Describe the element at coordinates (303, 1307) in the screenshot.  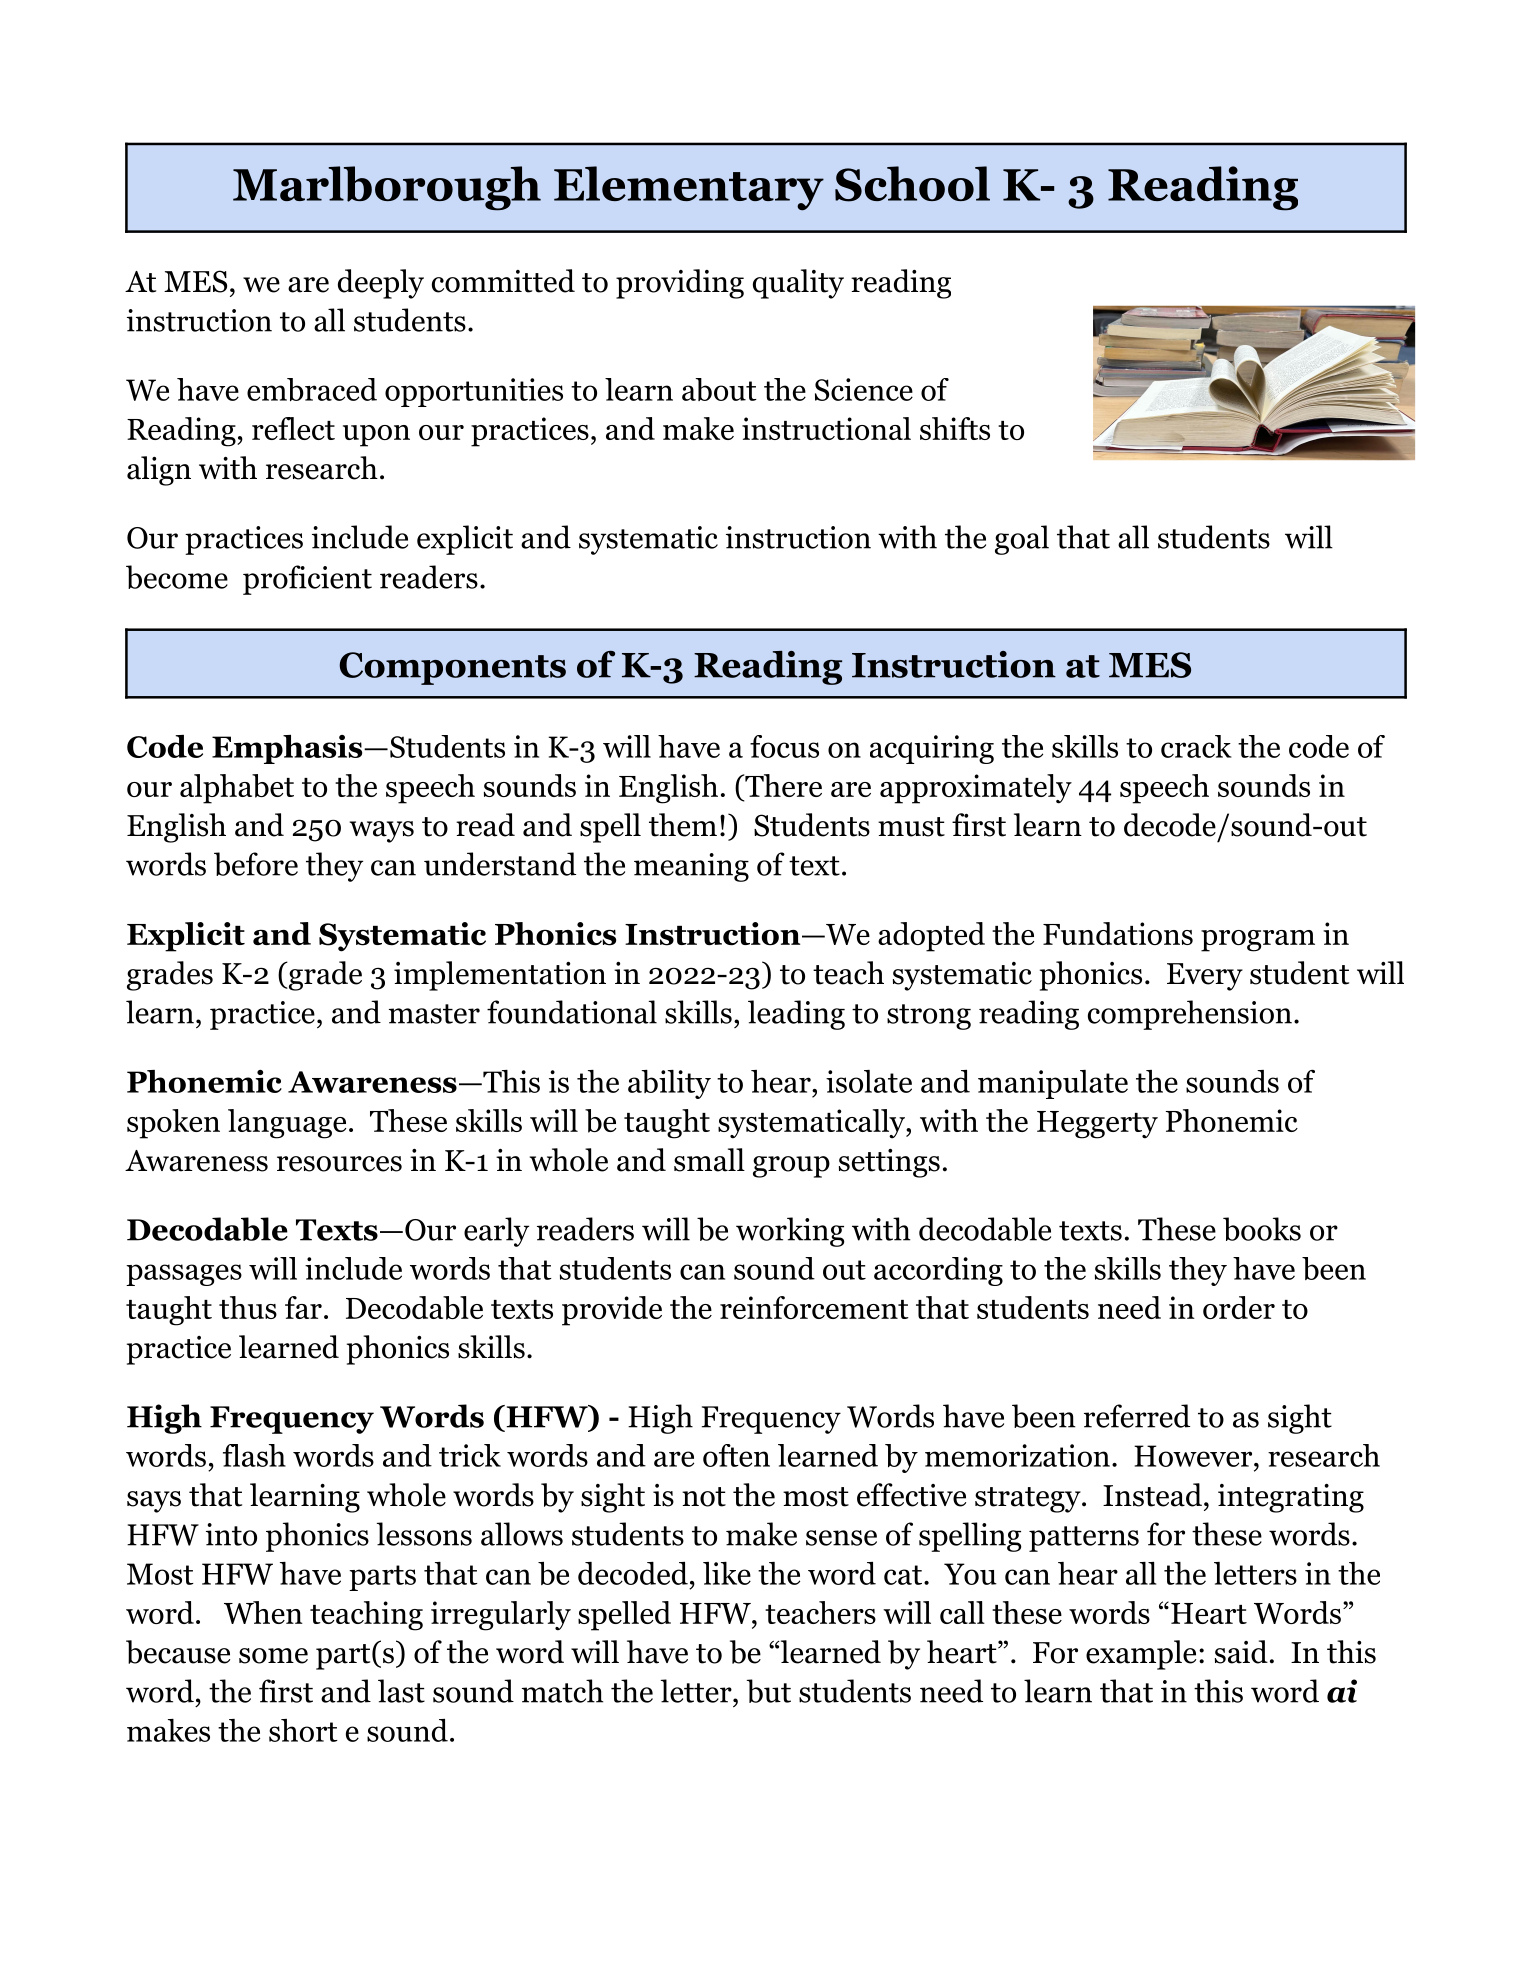
I see `far` at that location.
